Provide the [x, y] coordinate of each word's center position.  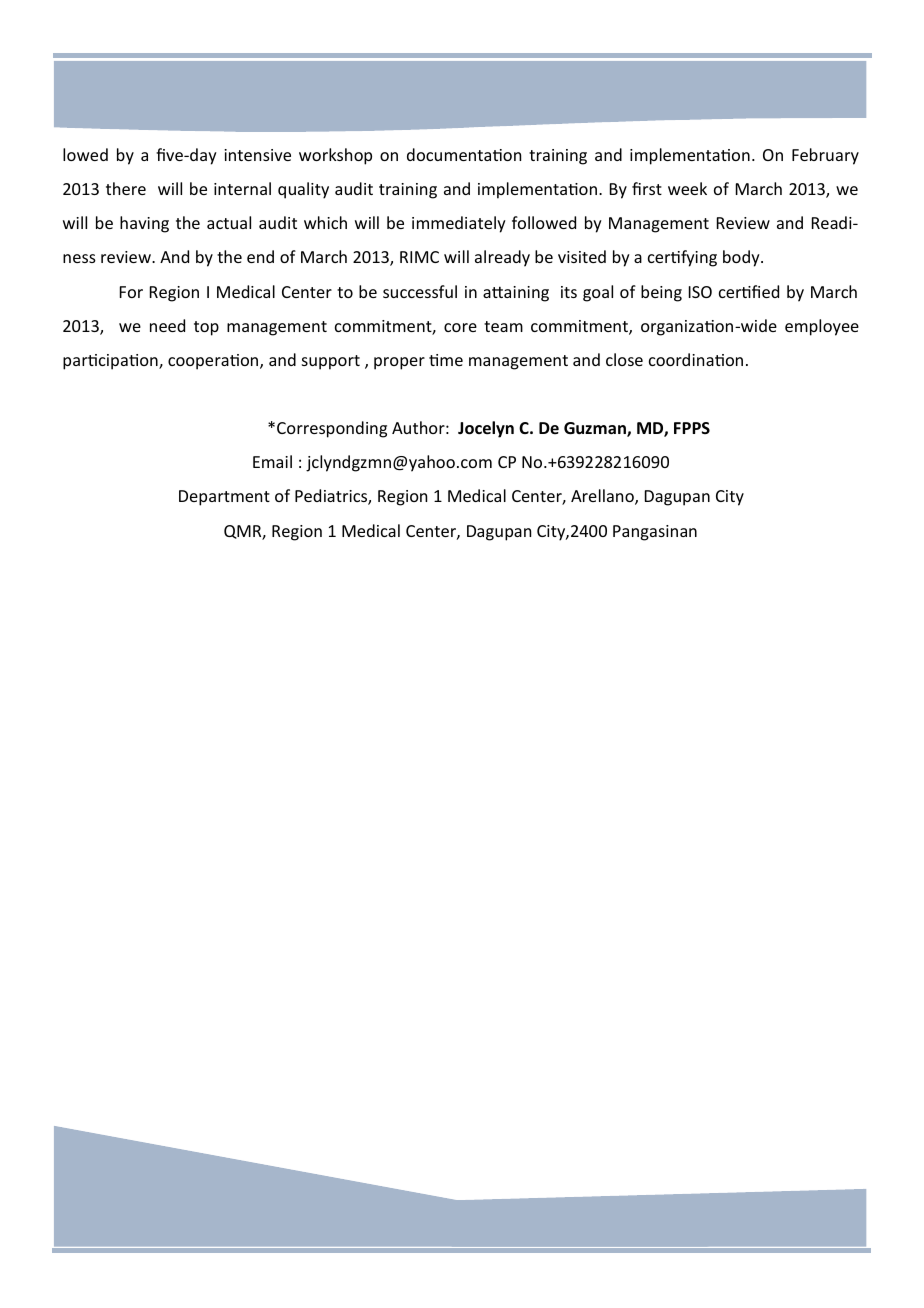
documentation [464, 154]
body [742, 258]
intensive [257, 155]
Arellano [603, 497]
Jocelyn [486, 429]
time [446, 360]
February [825, 156]
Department [224, 498]
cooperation [214, 362]
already [502, 258]
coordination [696, 359]
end [260, 256]
